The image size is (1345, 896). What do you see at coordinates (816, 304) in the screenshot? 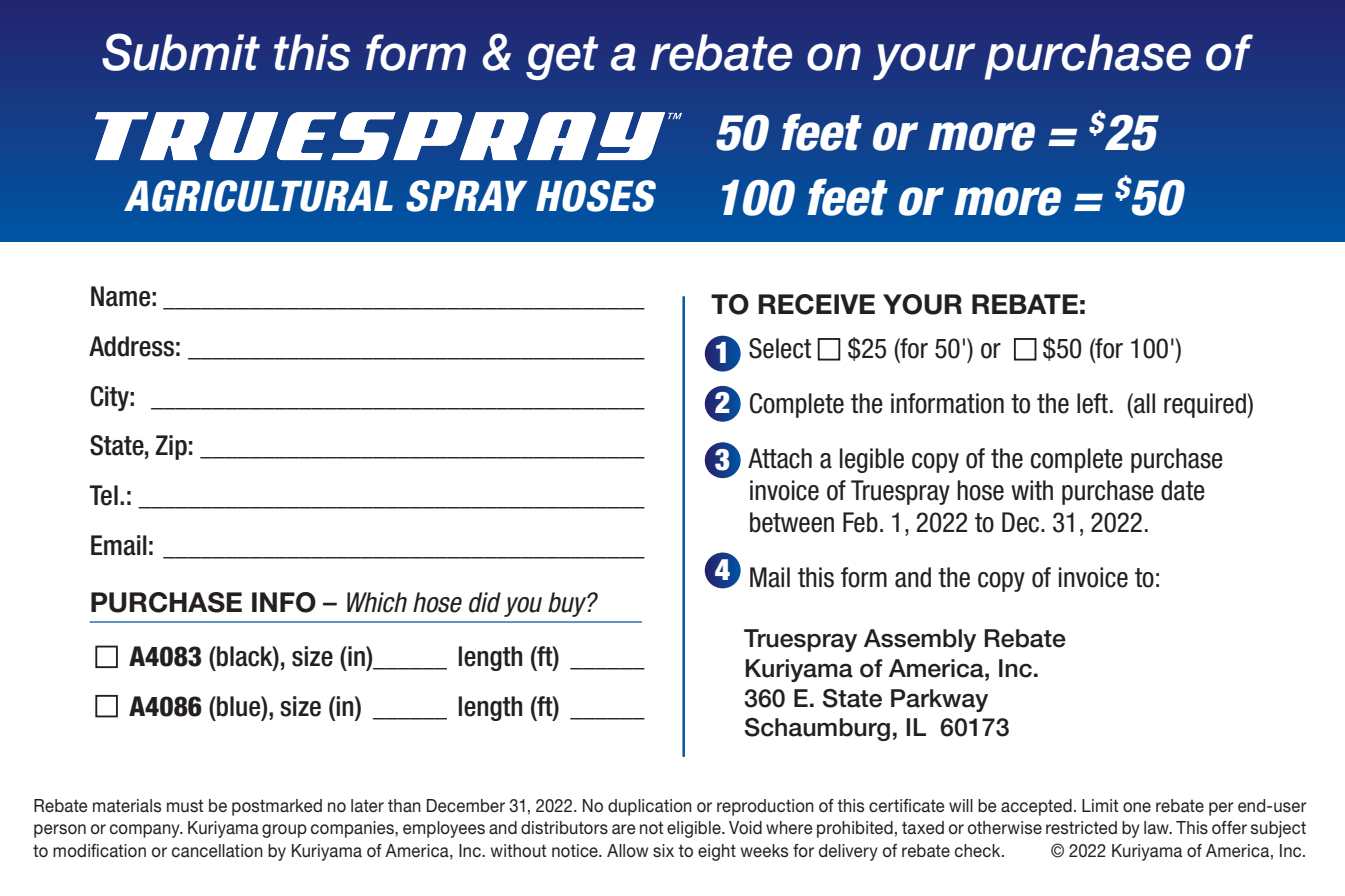
I see `RECEIVE` at bounding box center [816, 304].
